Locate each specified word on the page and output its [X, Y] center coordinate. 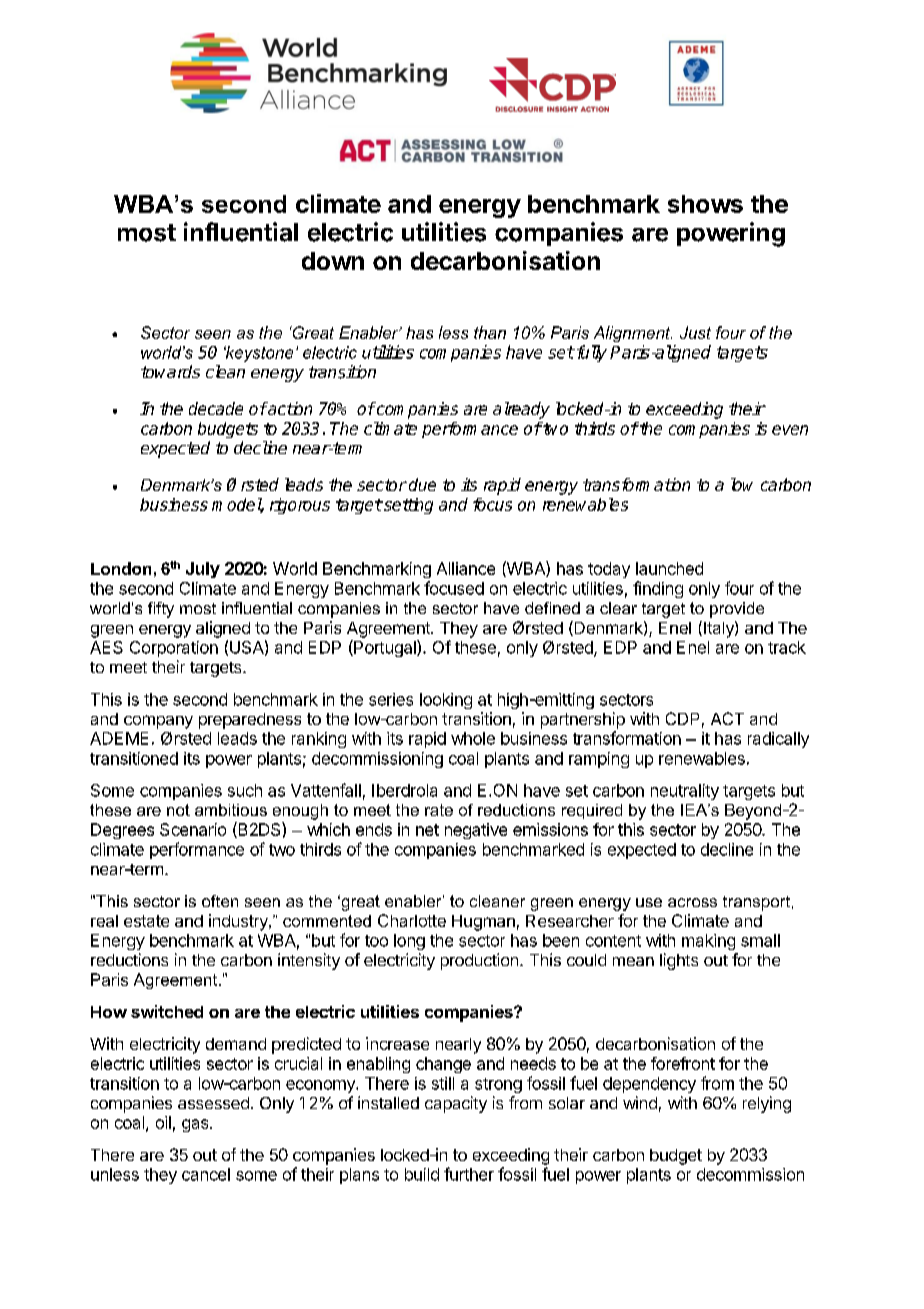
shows [705, 204]
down [333, 261]
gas [196, 1125]
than [490, 332]
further [469, 1174]
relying [767, 1104]
